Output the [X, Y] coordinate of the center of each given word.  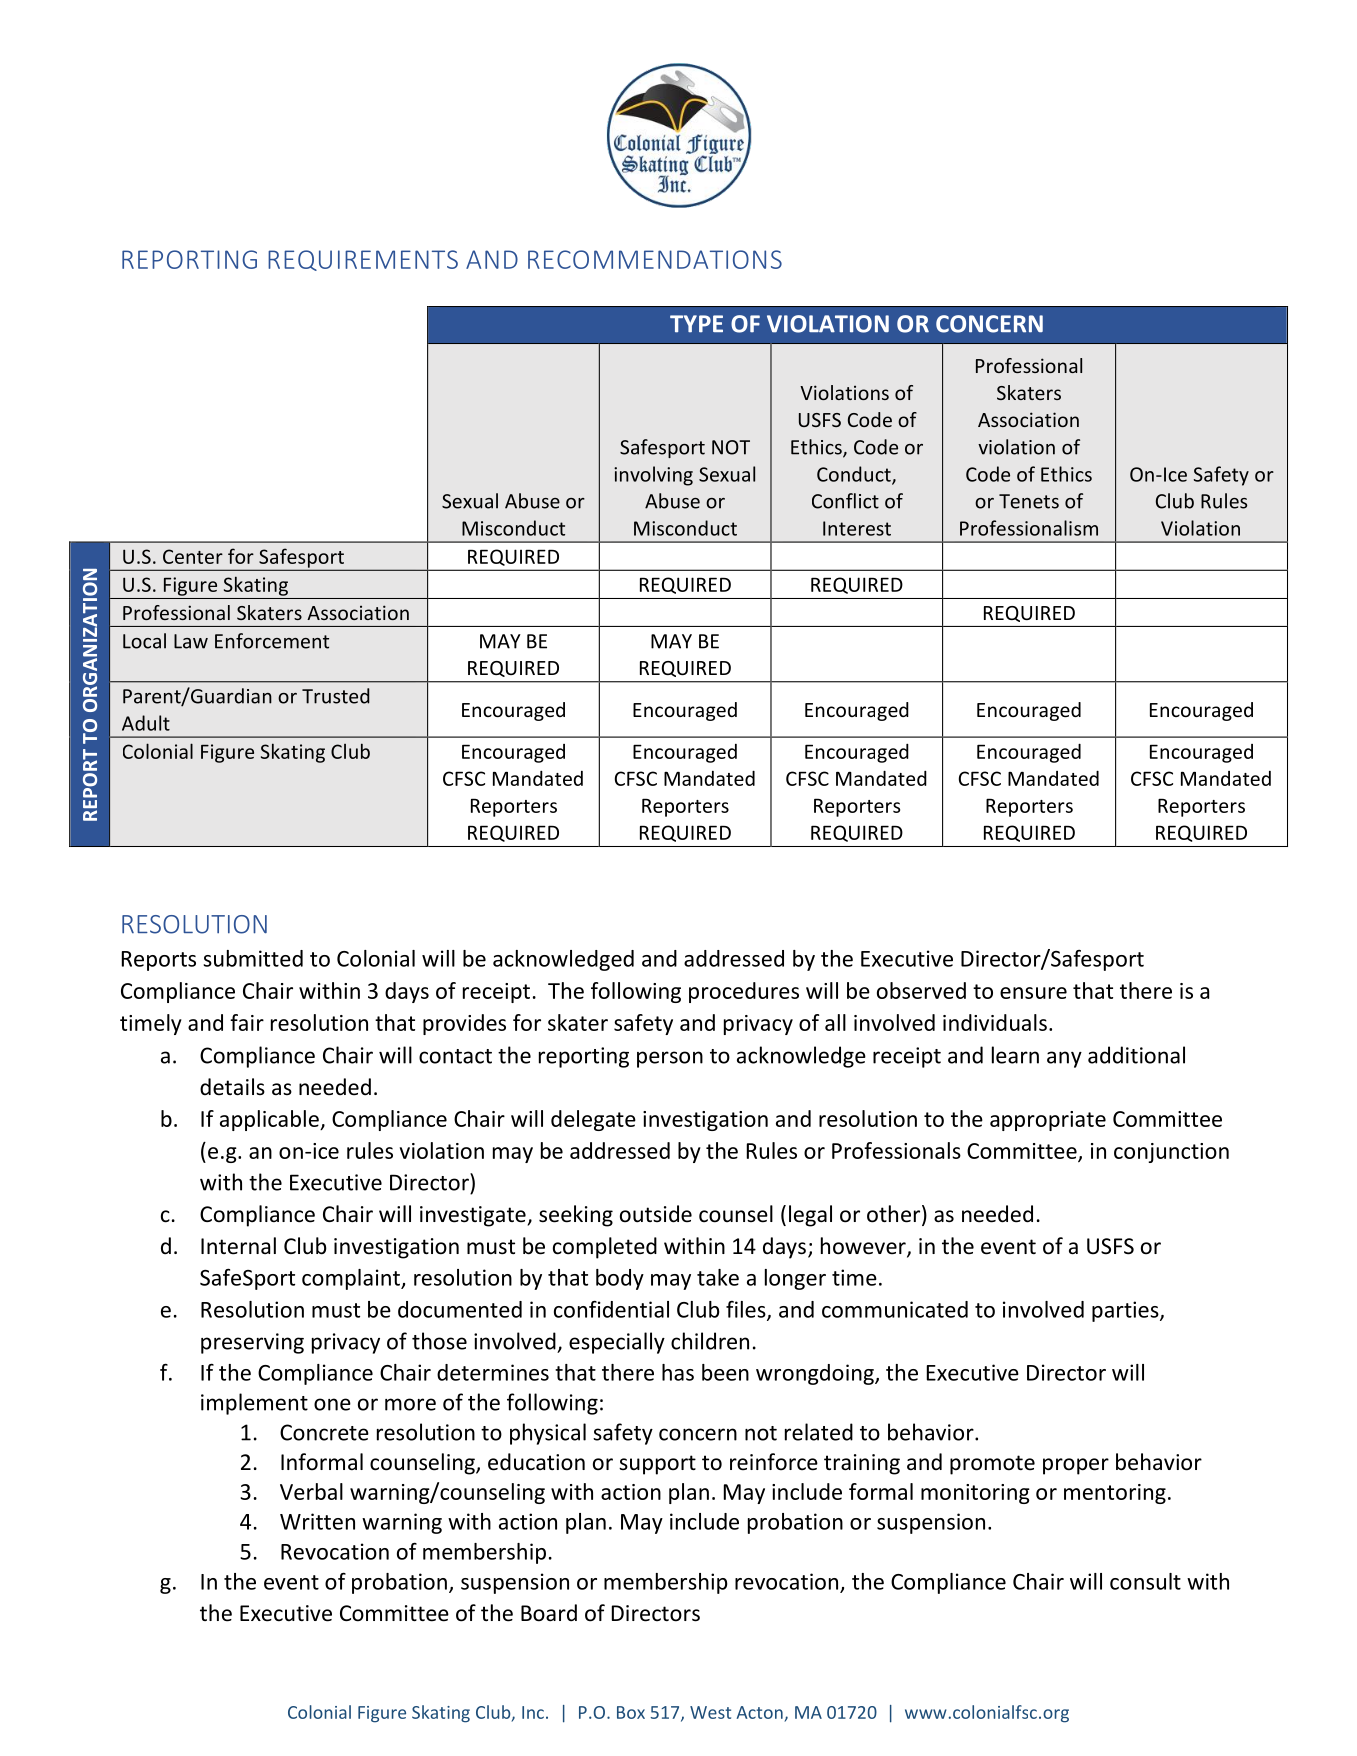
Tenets [1029, 501]
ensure [1033, 993]
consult [1145, 1581]
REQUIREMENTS [363, 260]
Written [317, 1521]
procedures [744, 992]
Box [631, 1712]
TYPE [696, 324]
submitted [253, 958]
